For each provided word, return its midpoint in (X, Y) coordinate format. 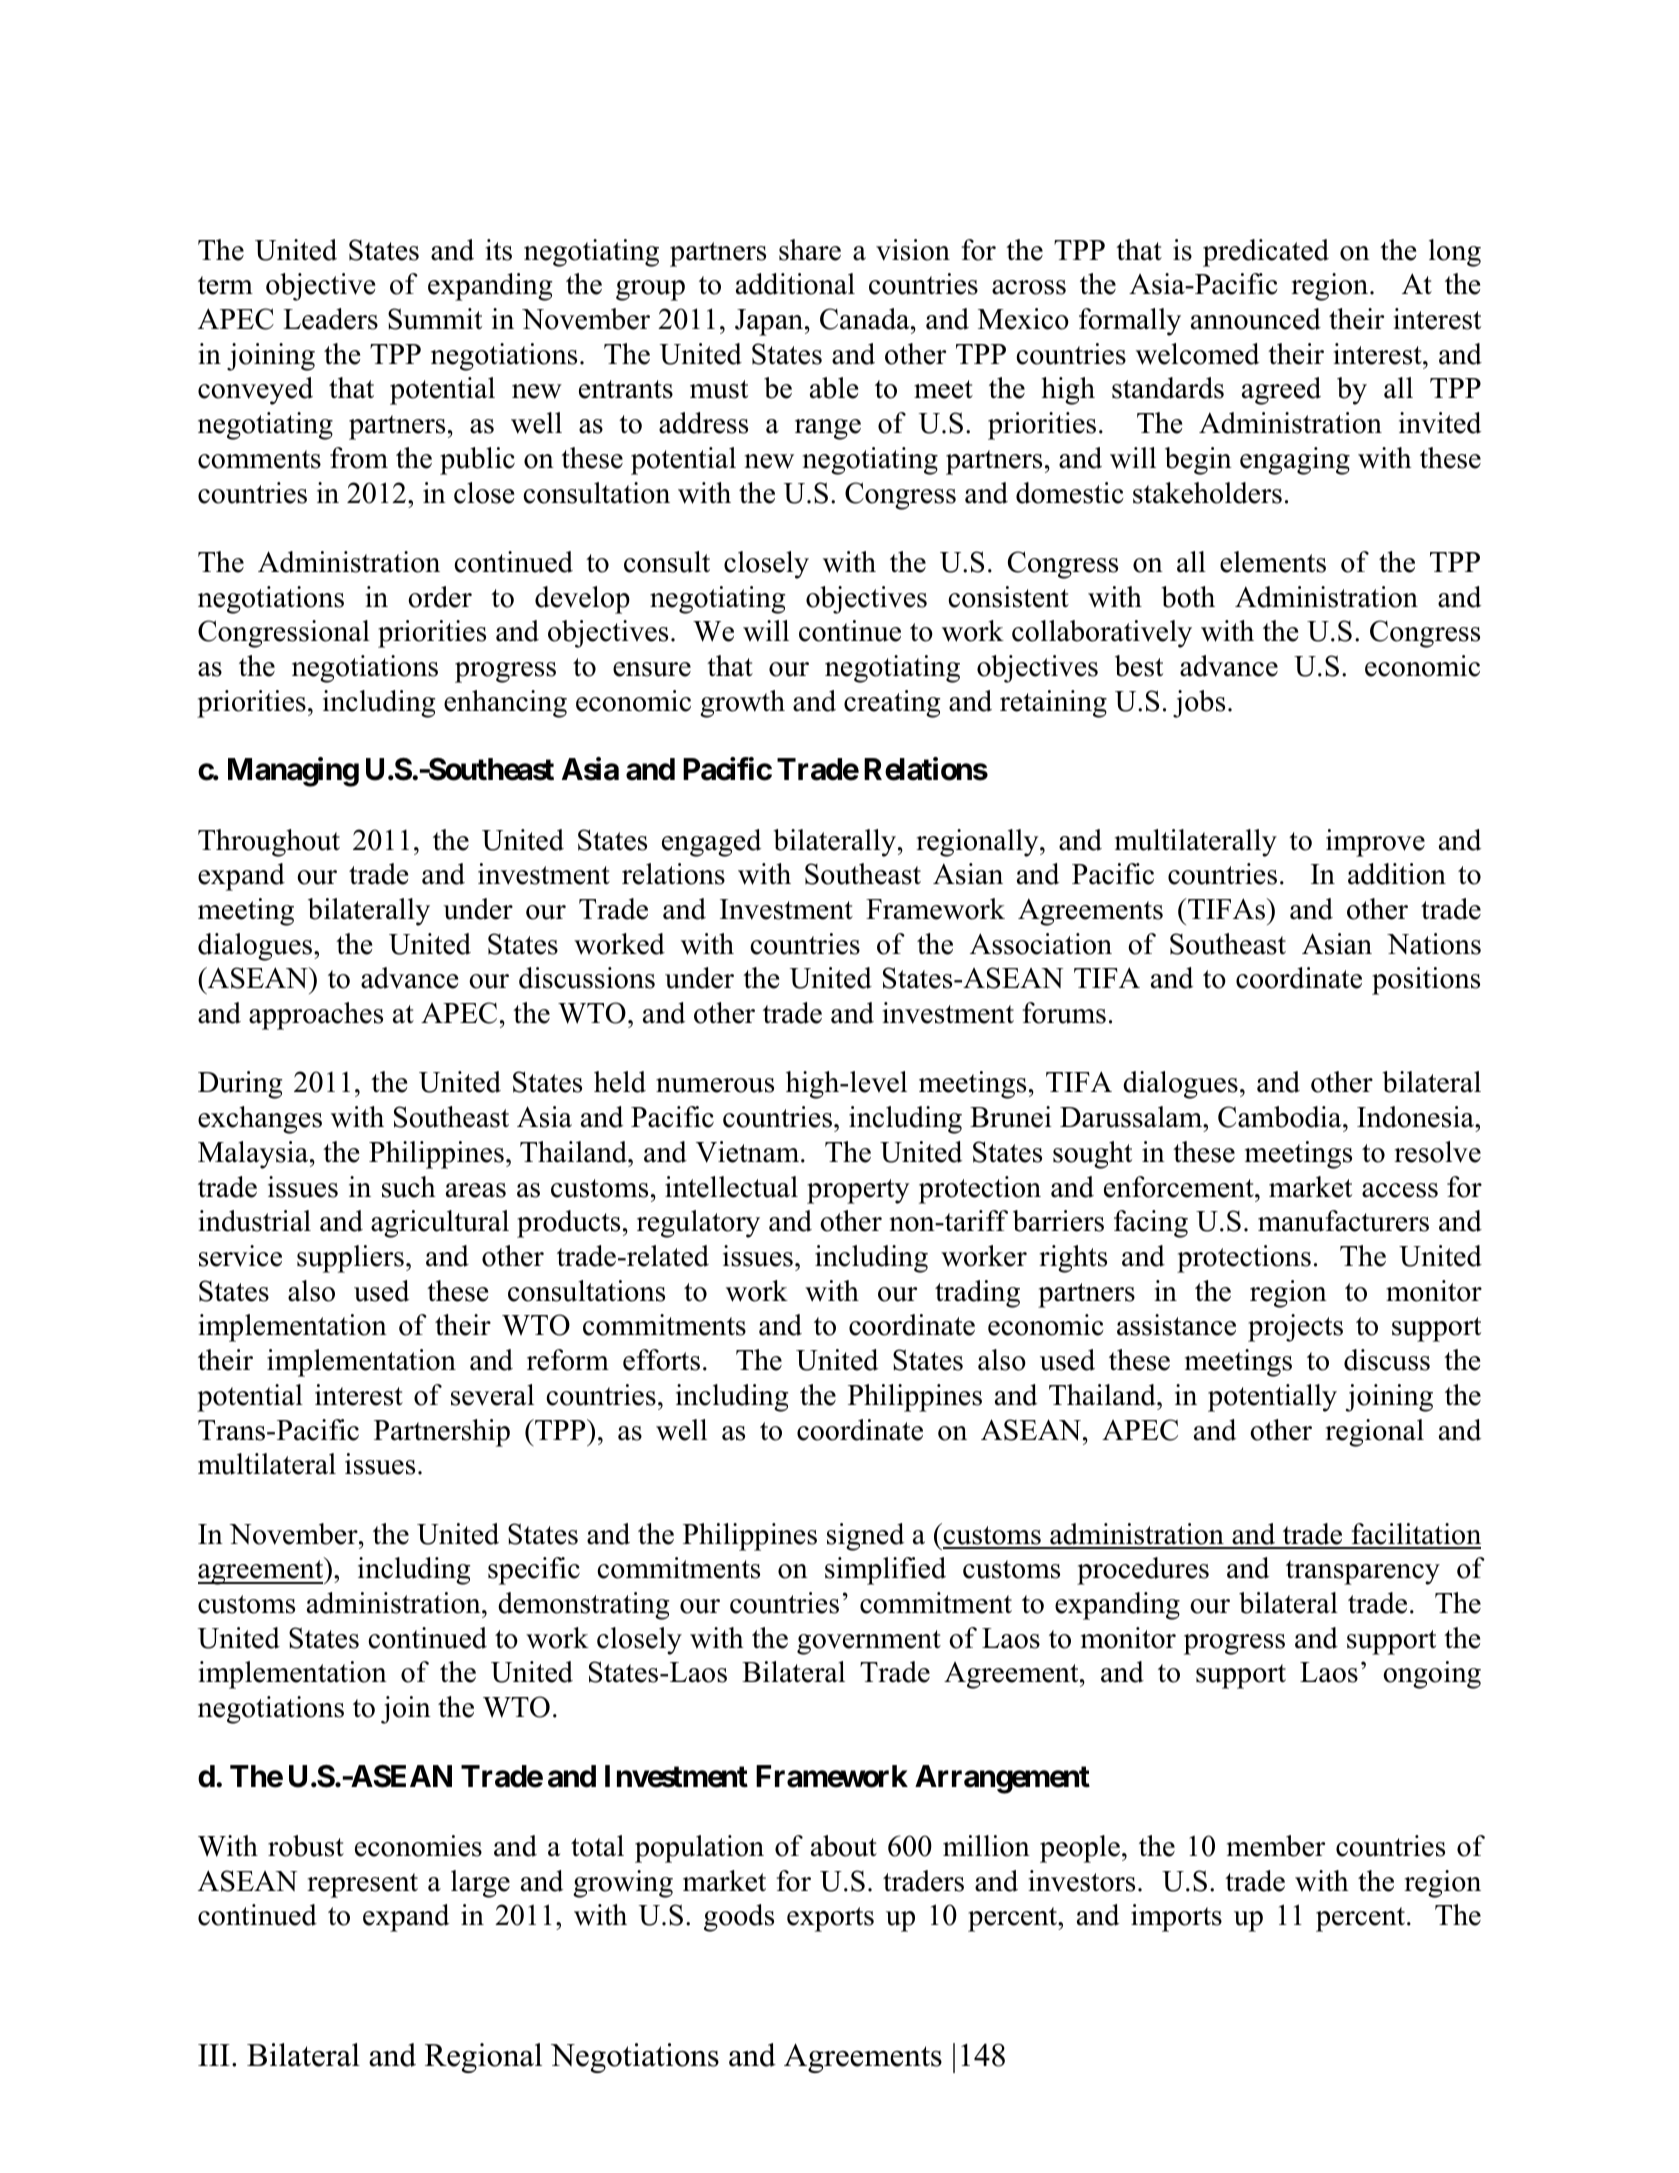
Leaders (330, 319)
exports (830, 1919)
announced (1256, 319)
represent (362, 1885)
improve (1375, 843)
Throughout (269, 843)
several (492, 1395)
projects (1295, 1328)
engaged (711, 843)
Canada (866, 319)
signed (865, 1537)
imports (1176, 1918)
